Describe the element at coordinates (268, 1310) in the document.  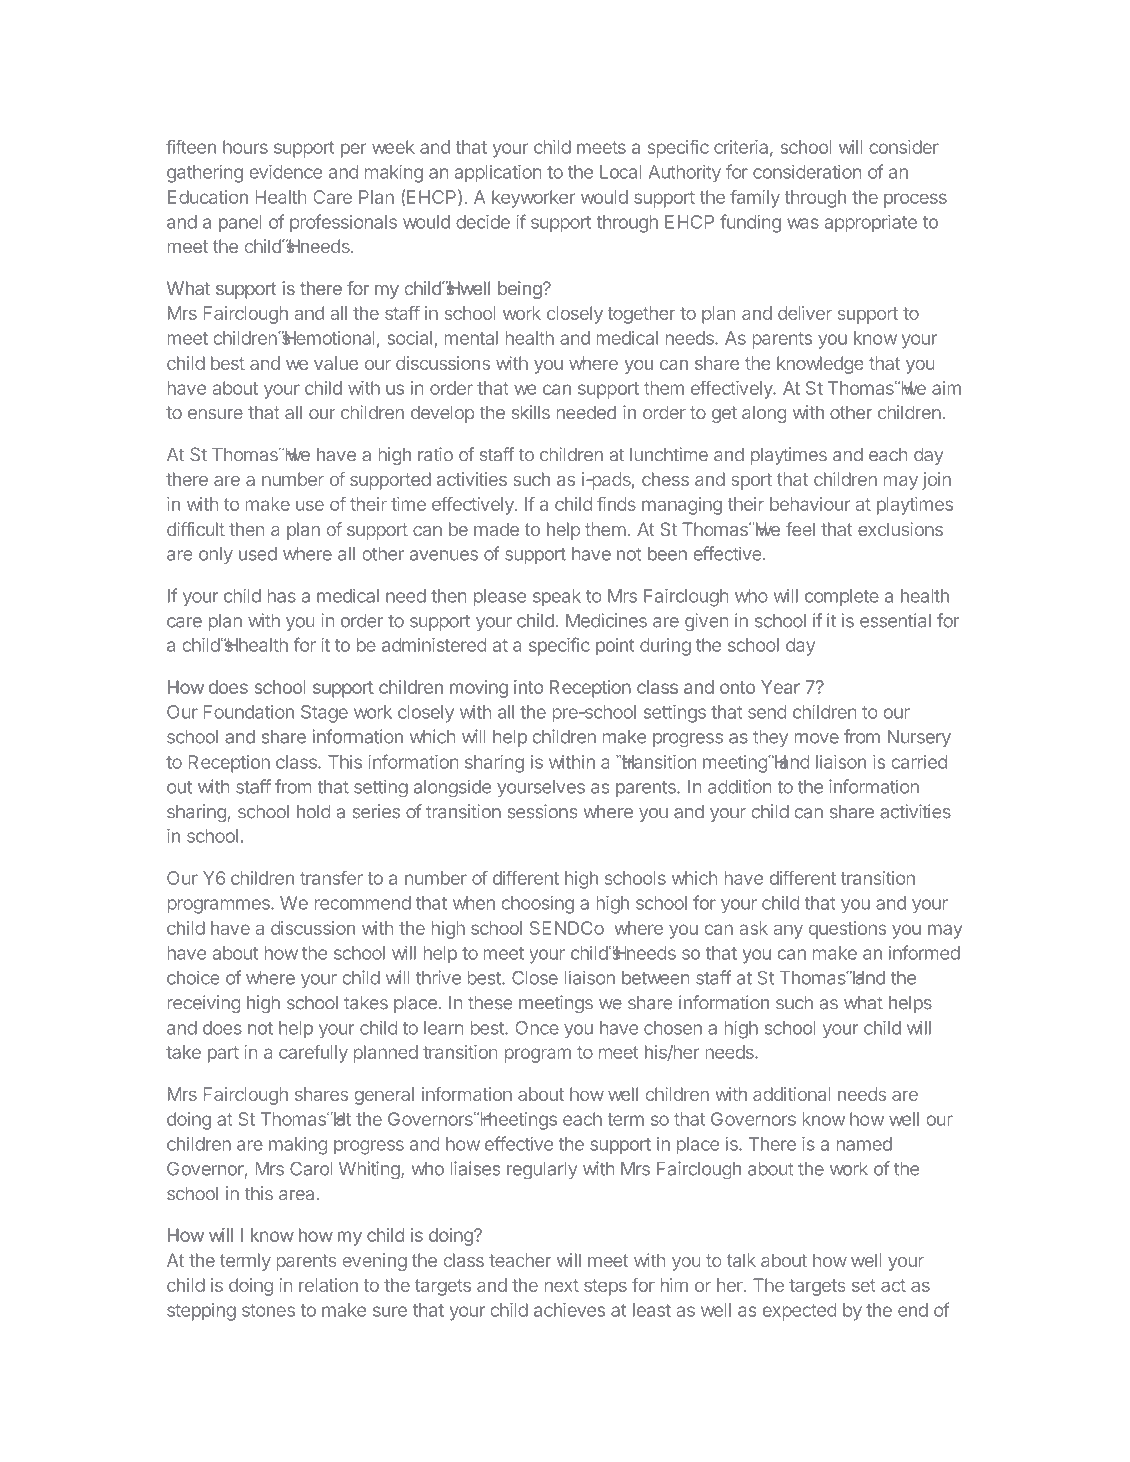
I see `stones` at that location.
